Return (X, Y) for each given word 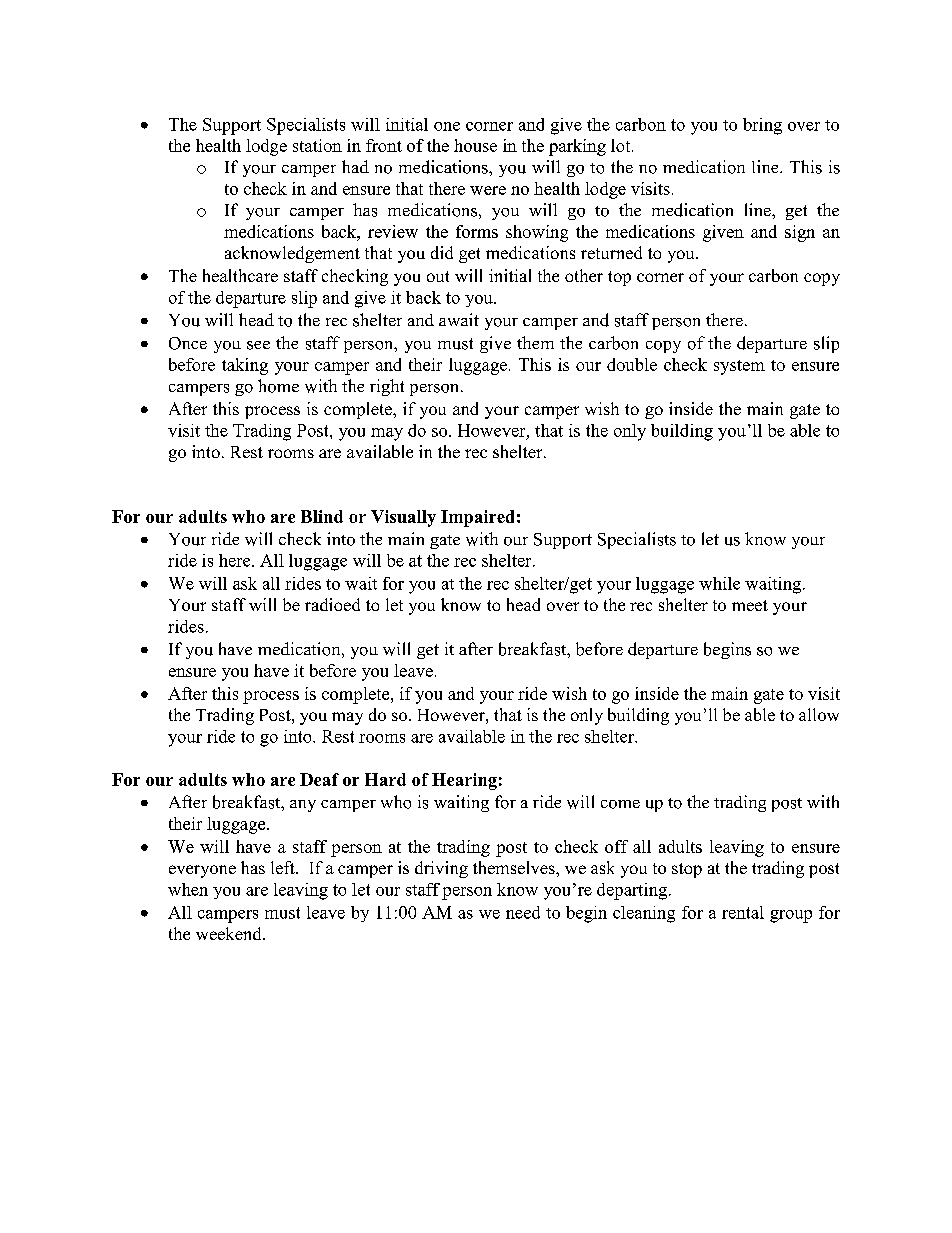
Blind (322, 516)
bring (762, 126)
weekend (230, 933)
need (523, 912)
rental (743, 912)
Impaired (477, 518)
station (317, 145)
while (719, 583)
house (475, 145)
